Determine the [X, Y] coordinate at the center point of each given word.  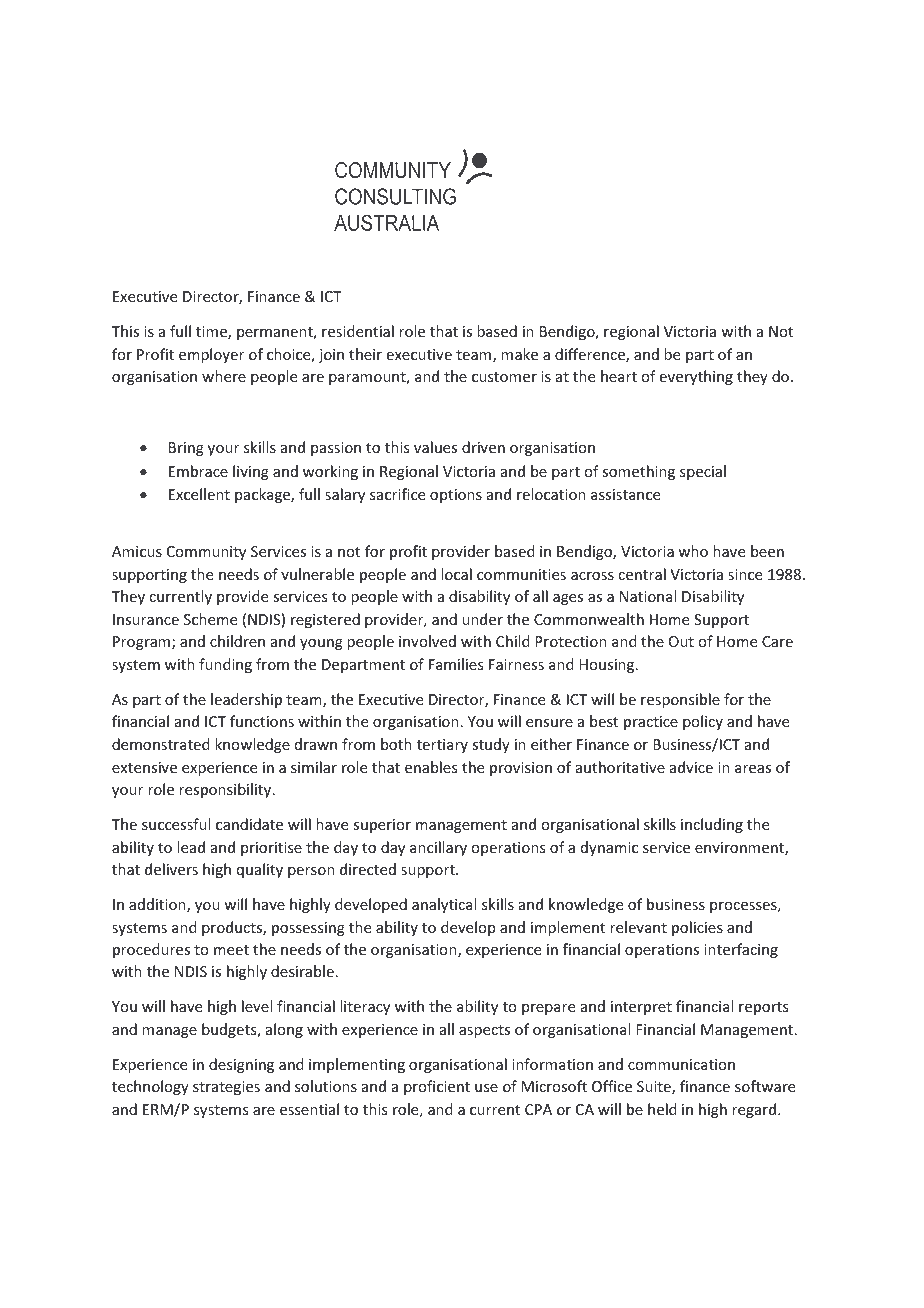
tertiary [442, 746]
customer [504, 377]
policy [703, 722]
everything [696, 377]
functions [262, 721]
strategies [226, 1088]
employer [211, 355]
